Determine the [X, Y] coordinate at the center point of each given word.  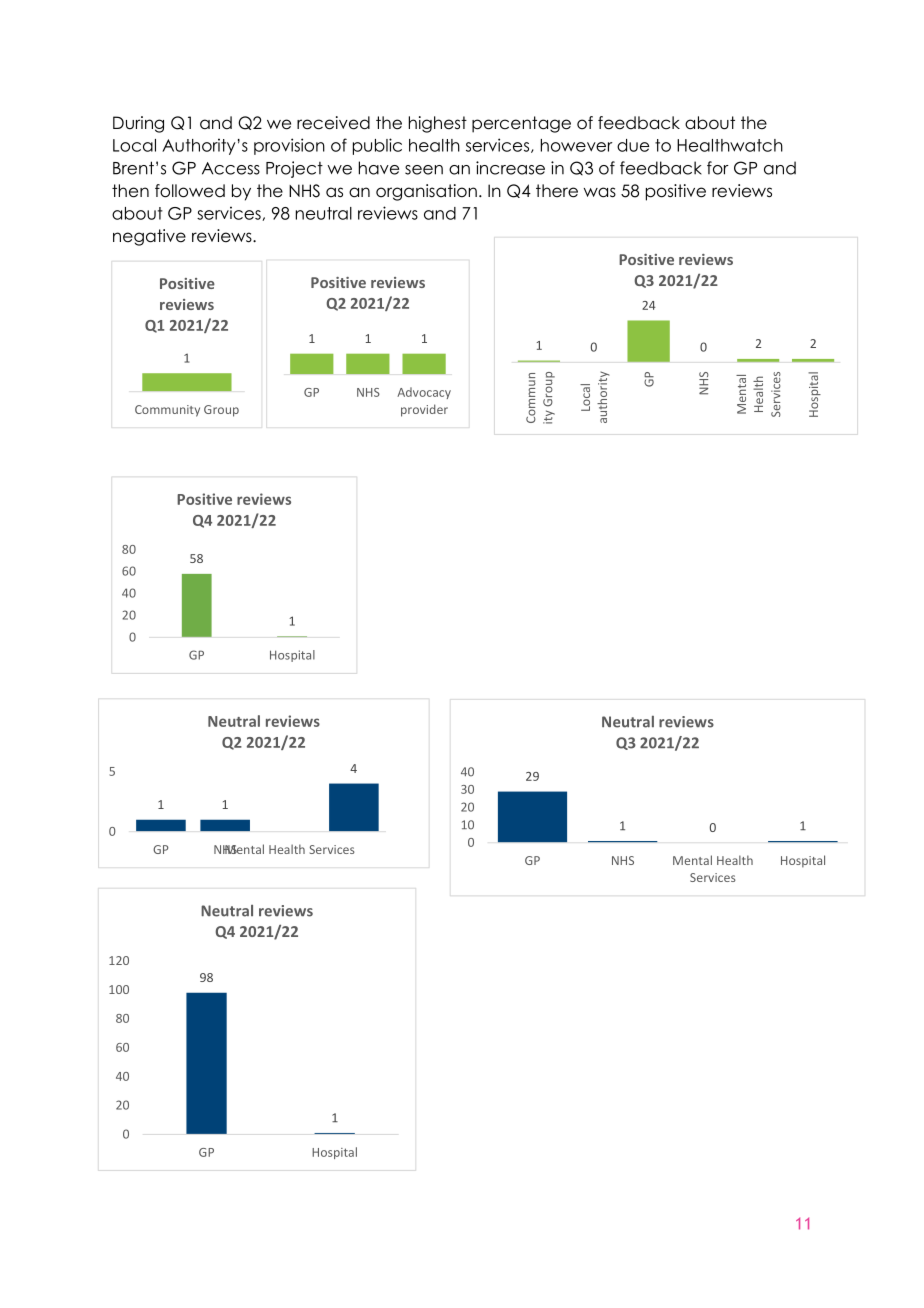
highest [438, 124]
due [633, 145]
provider [424, 410]
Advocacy [424, 393]
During [138, 124]
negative [149, 237]
